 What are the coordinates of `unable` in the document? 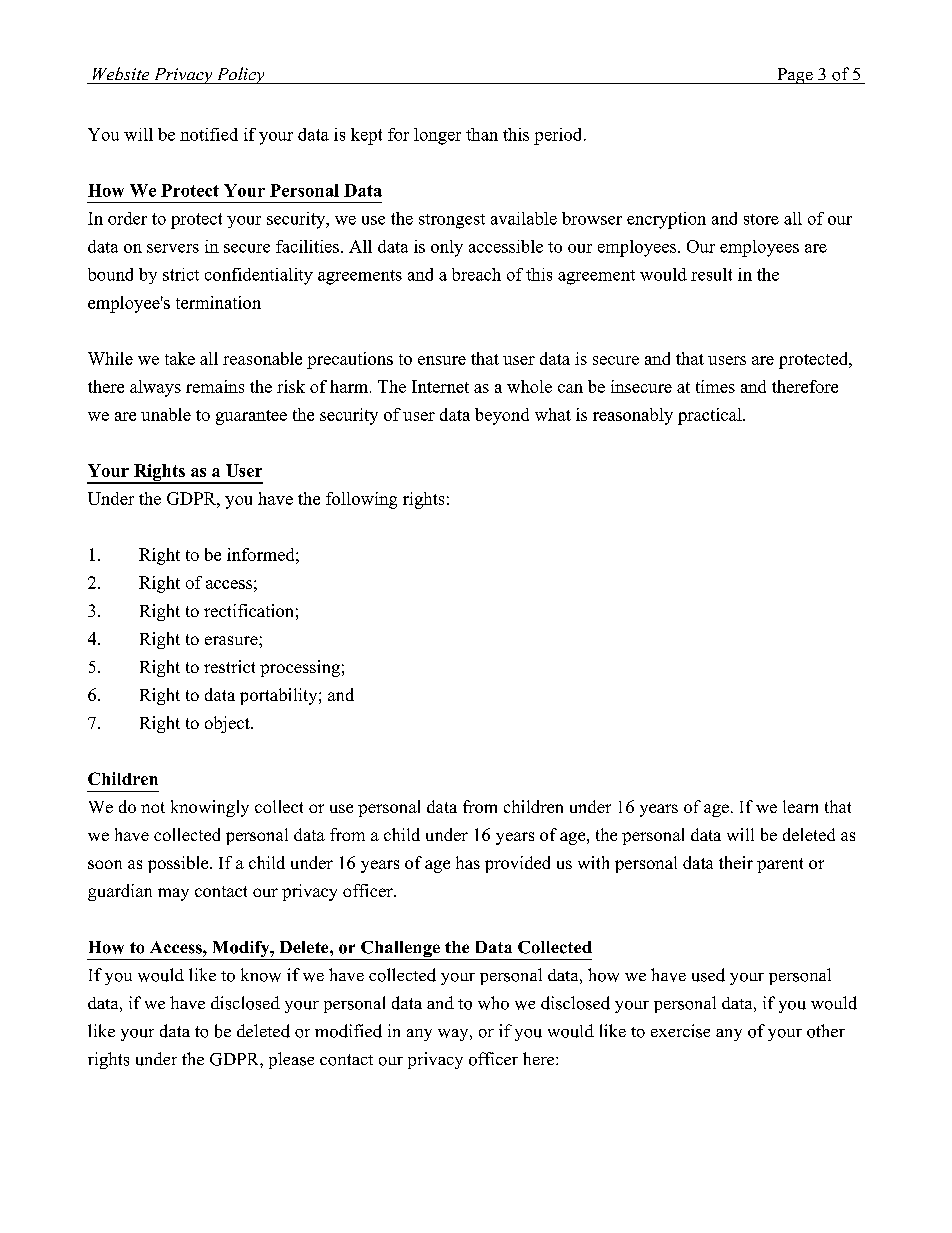 It's located at (166, 414).
